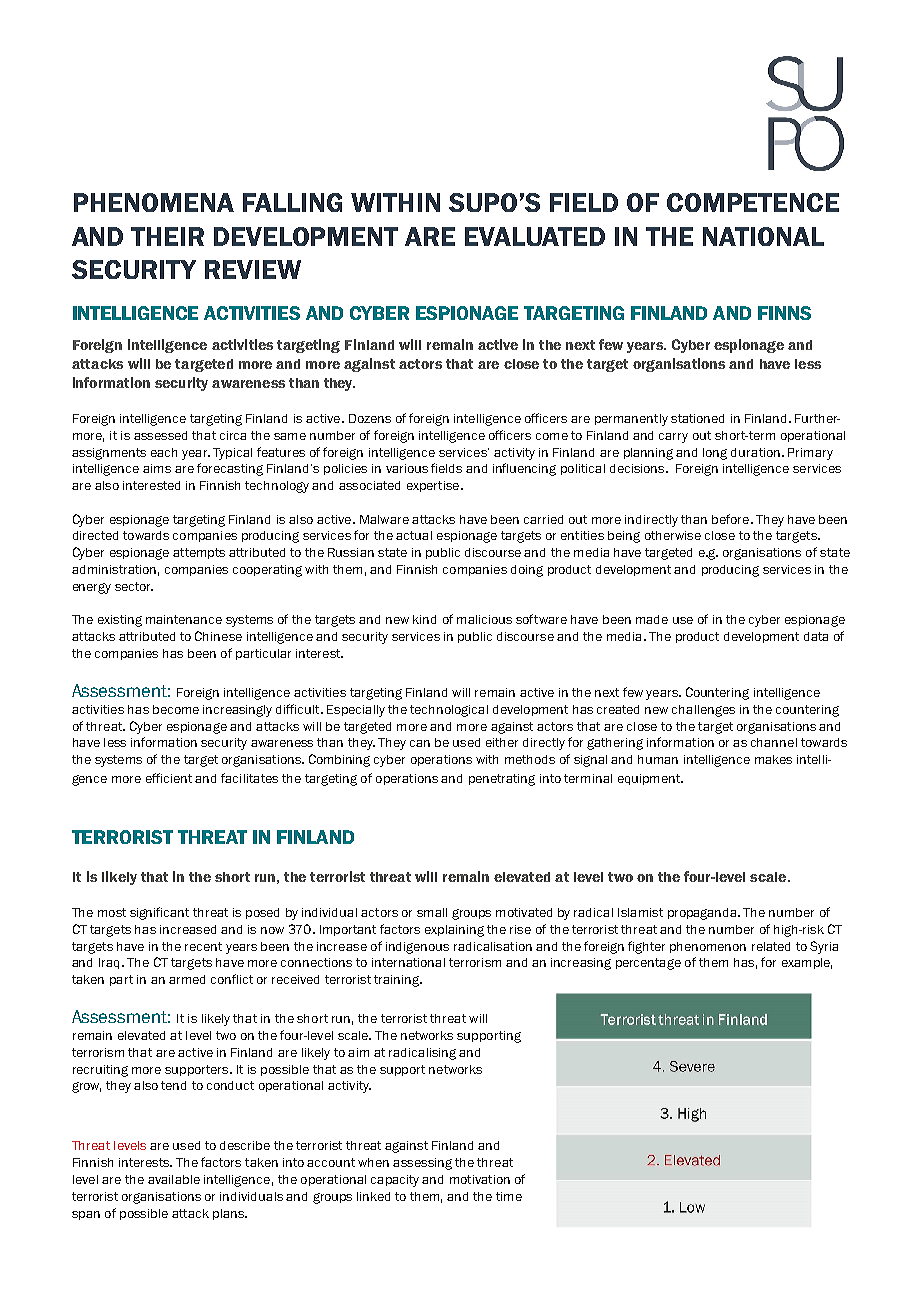  What do you see at coordinates (169, 778) in the image?
I see `efficient` at bounding box center [169, 778].
